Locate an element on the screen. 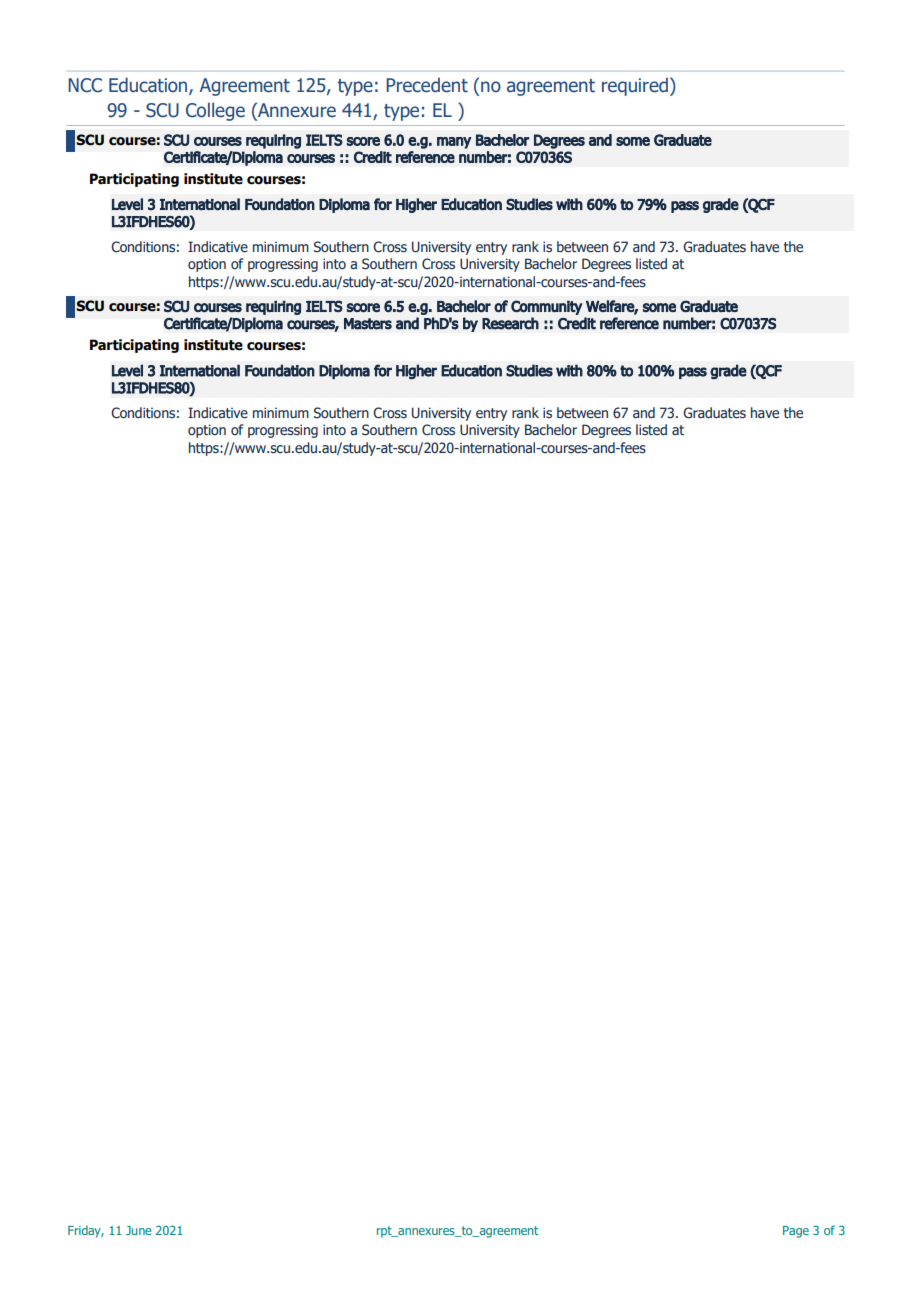  Research is located at coordinates (510, 323).
